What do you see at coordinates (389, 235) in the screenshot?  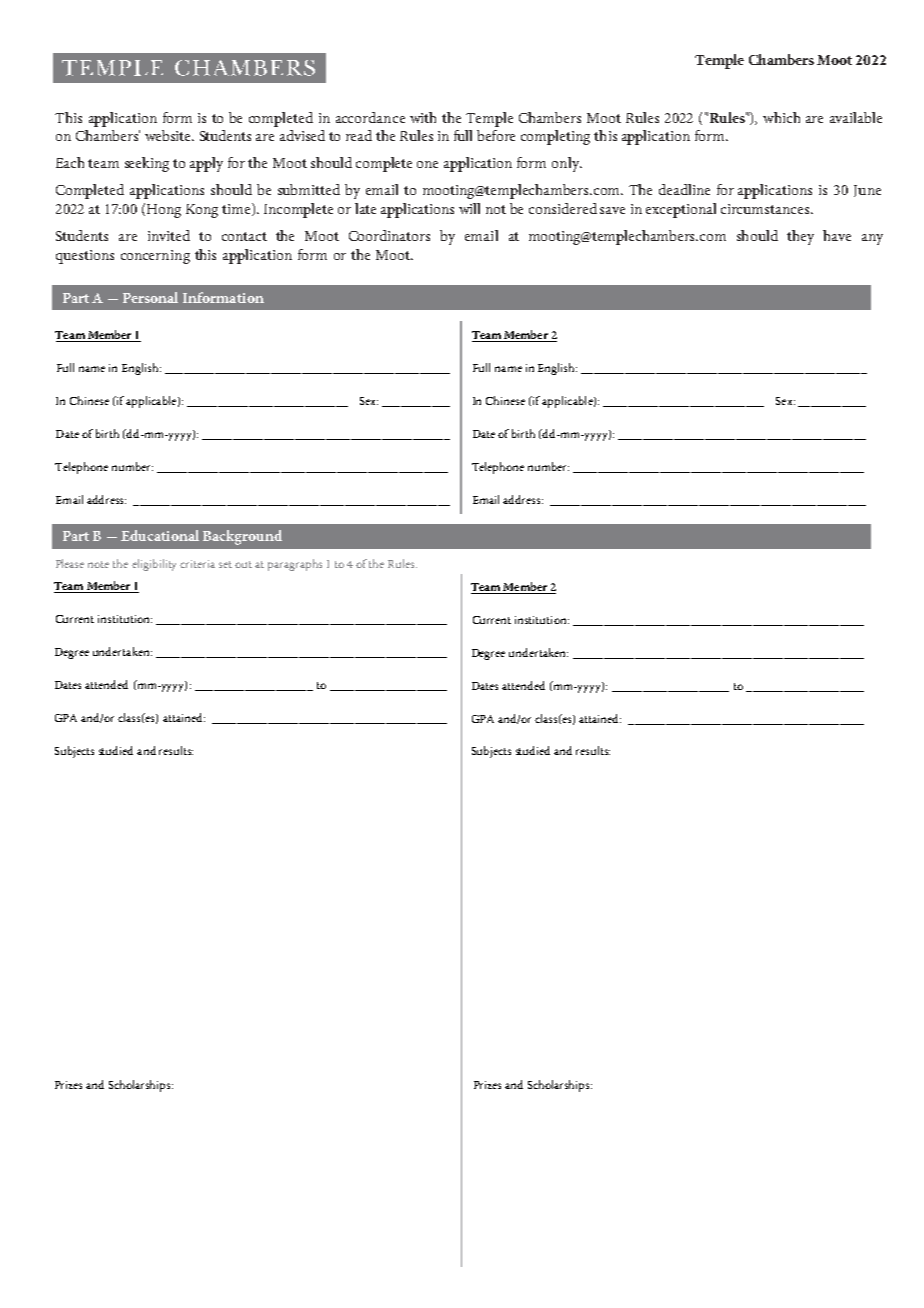 I see `Coordinators` at bounding box center [389, 235].
